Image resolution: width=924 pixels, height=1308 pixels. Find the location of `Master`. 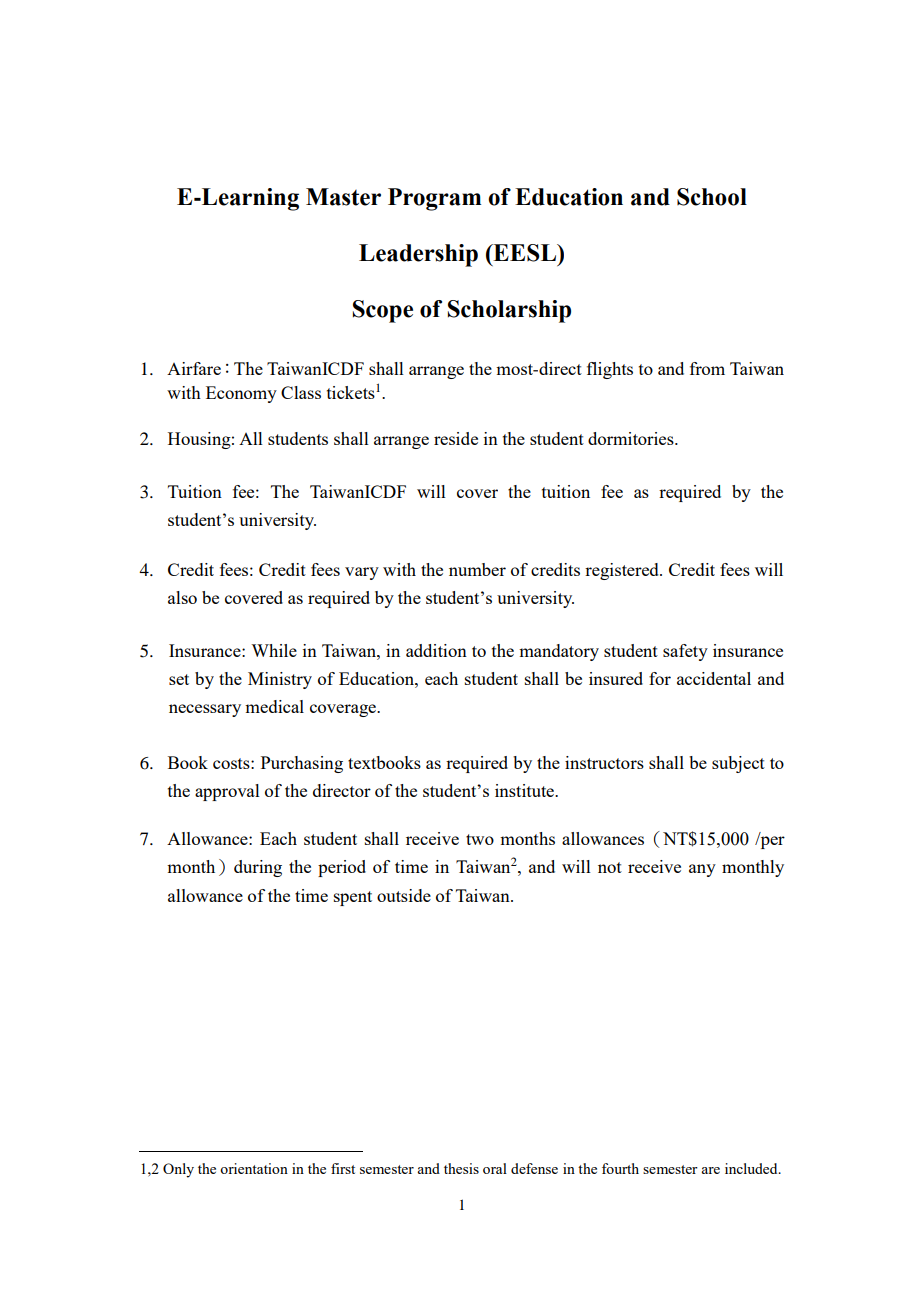

Master is located at coordinates (343, 197).
